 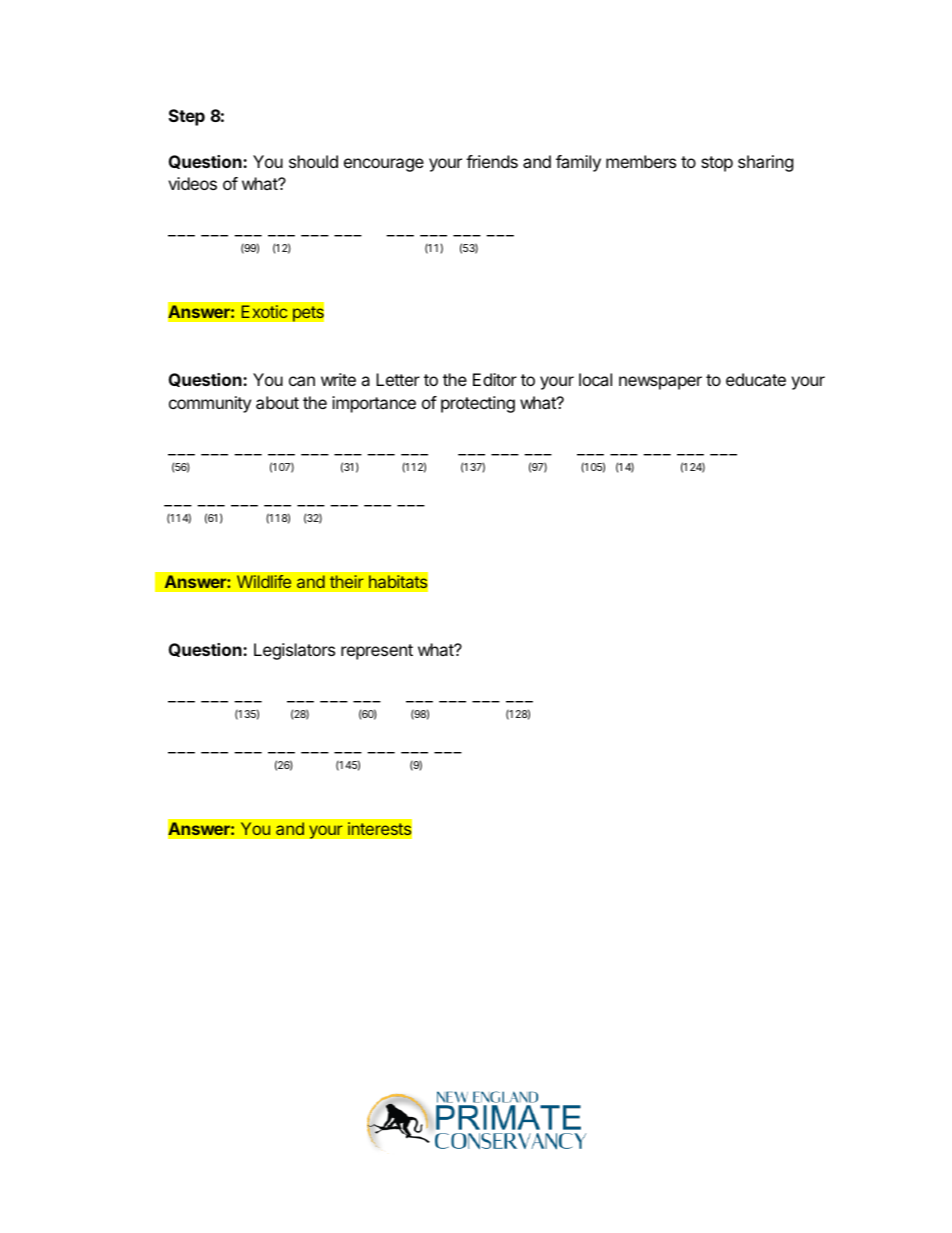 What do you see at coordinates (377, 652) in the screenshot?
I see `represent` at bounding box center [377, 652].
